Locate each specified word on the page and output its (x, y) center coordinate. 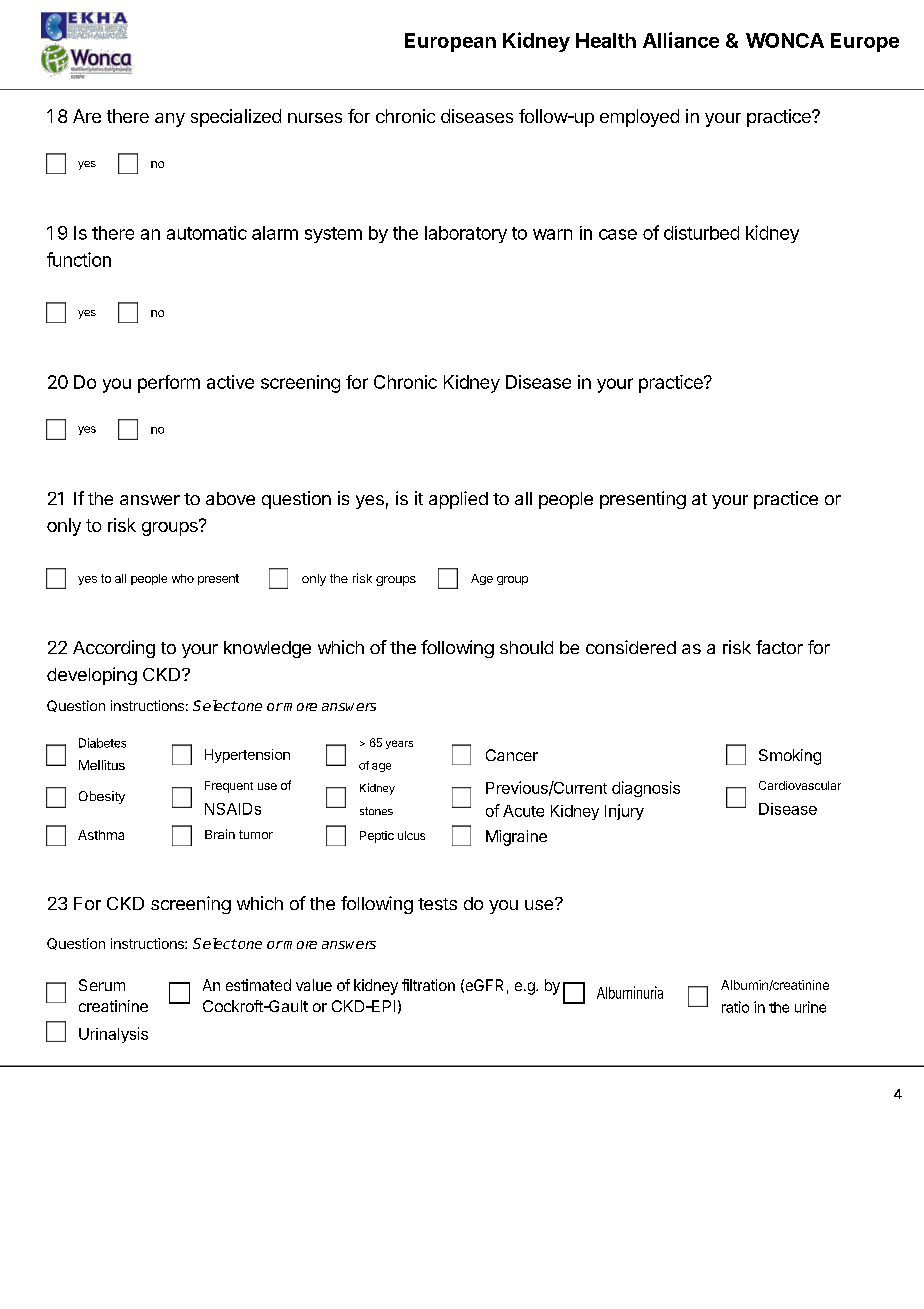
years (399, 744)
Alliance (681, 40)
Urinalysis (113, 1035)
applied (458, 500)
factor (779, 647)
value (314, 985)
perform (169, 384)
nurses (315, 118)
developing (92, 676)
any (170, 120)
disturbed (701, 233)
